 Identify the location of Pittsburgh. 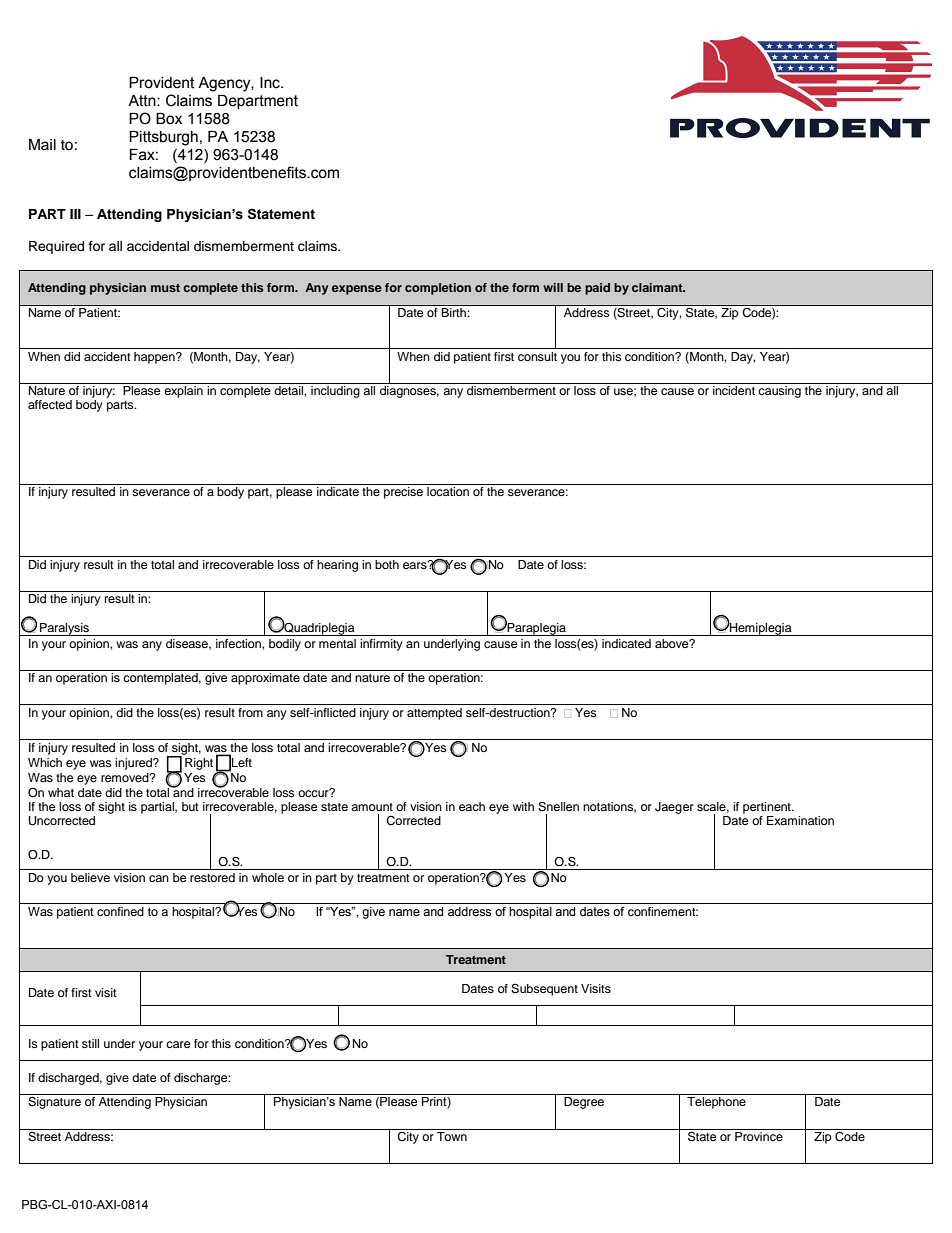
(163, 138).
